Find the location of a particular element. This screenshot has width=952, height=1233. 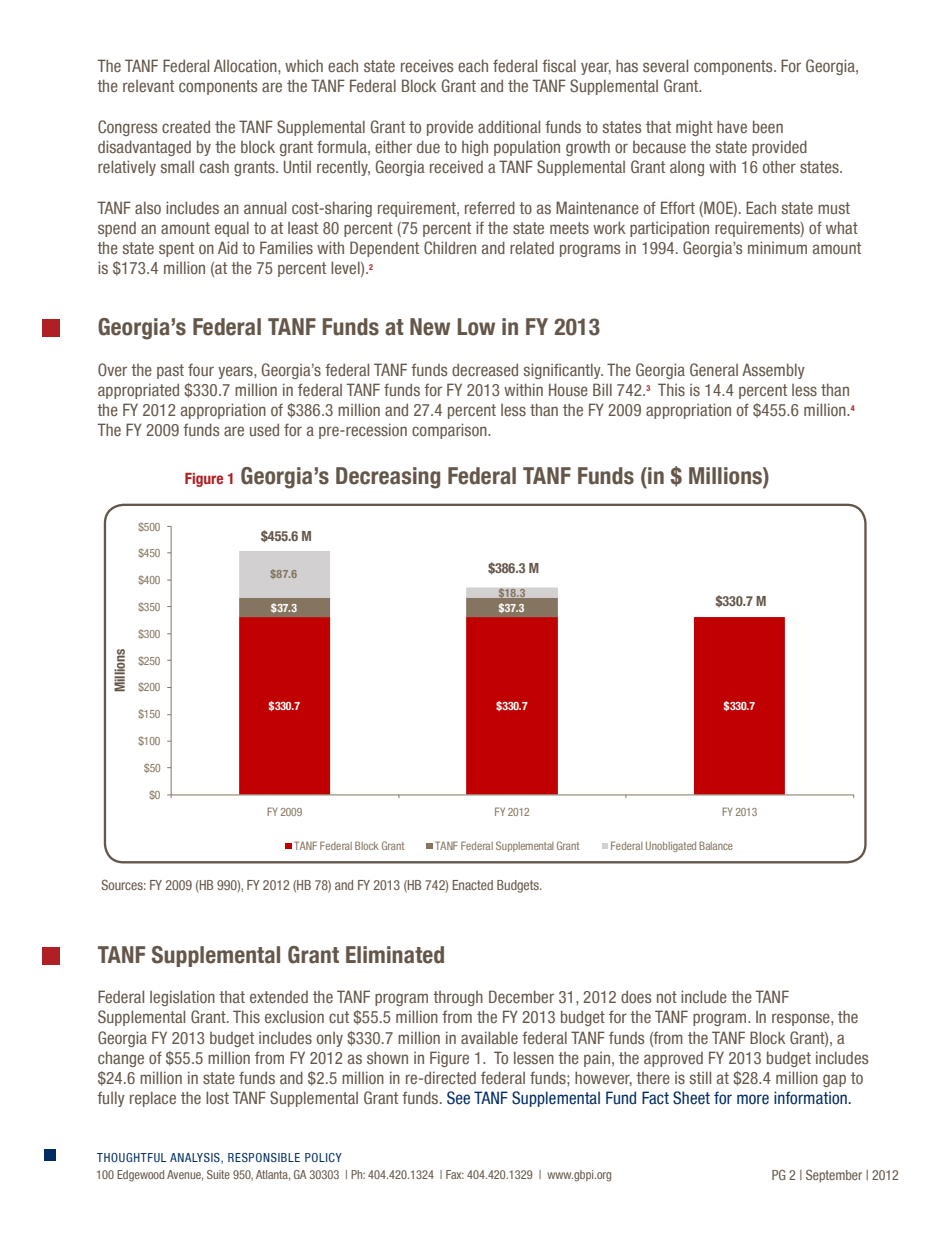

created is located at coordinates (186, 126).
